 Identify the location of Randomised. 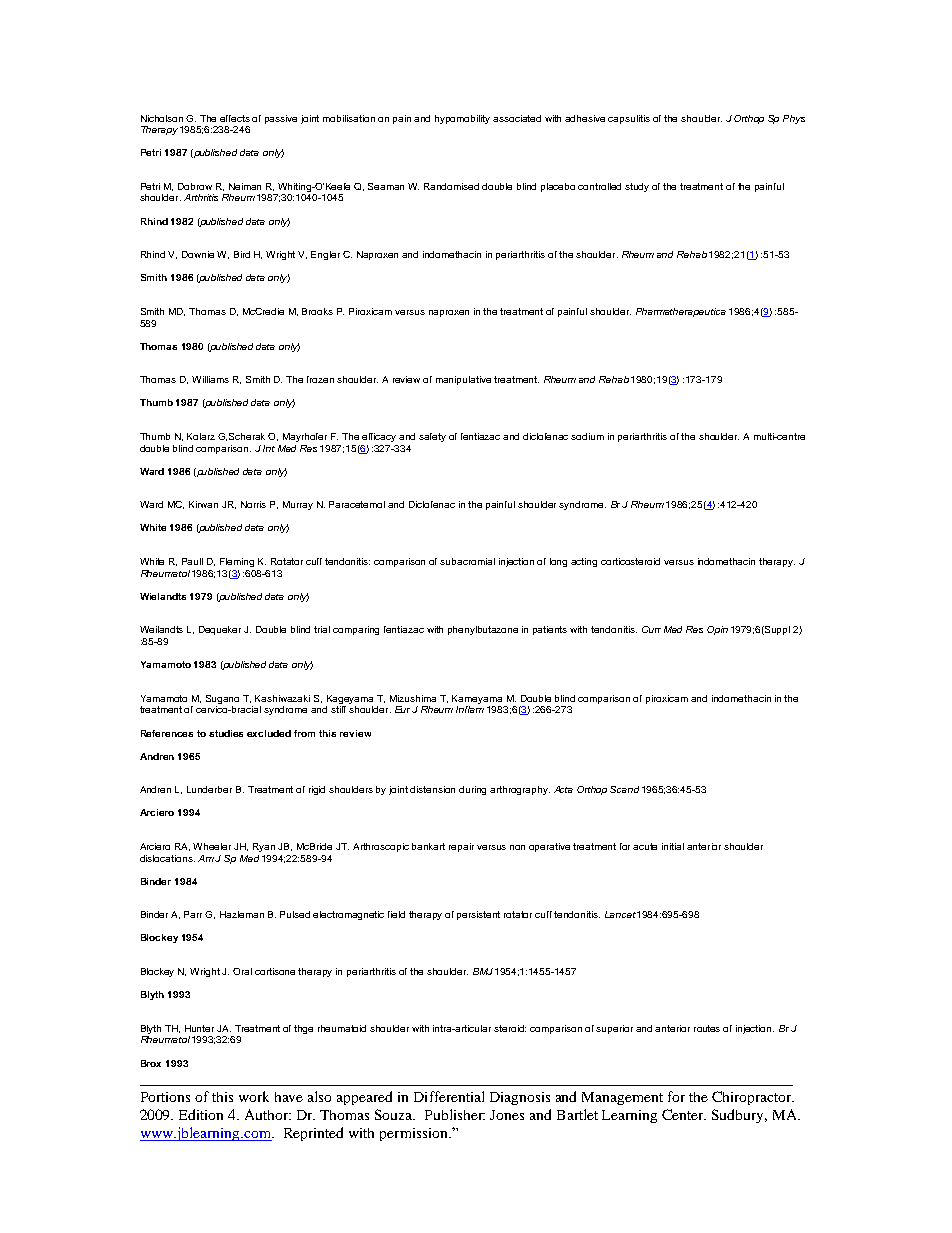
(451, 186).
